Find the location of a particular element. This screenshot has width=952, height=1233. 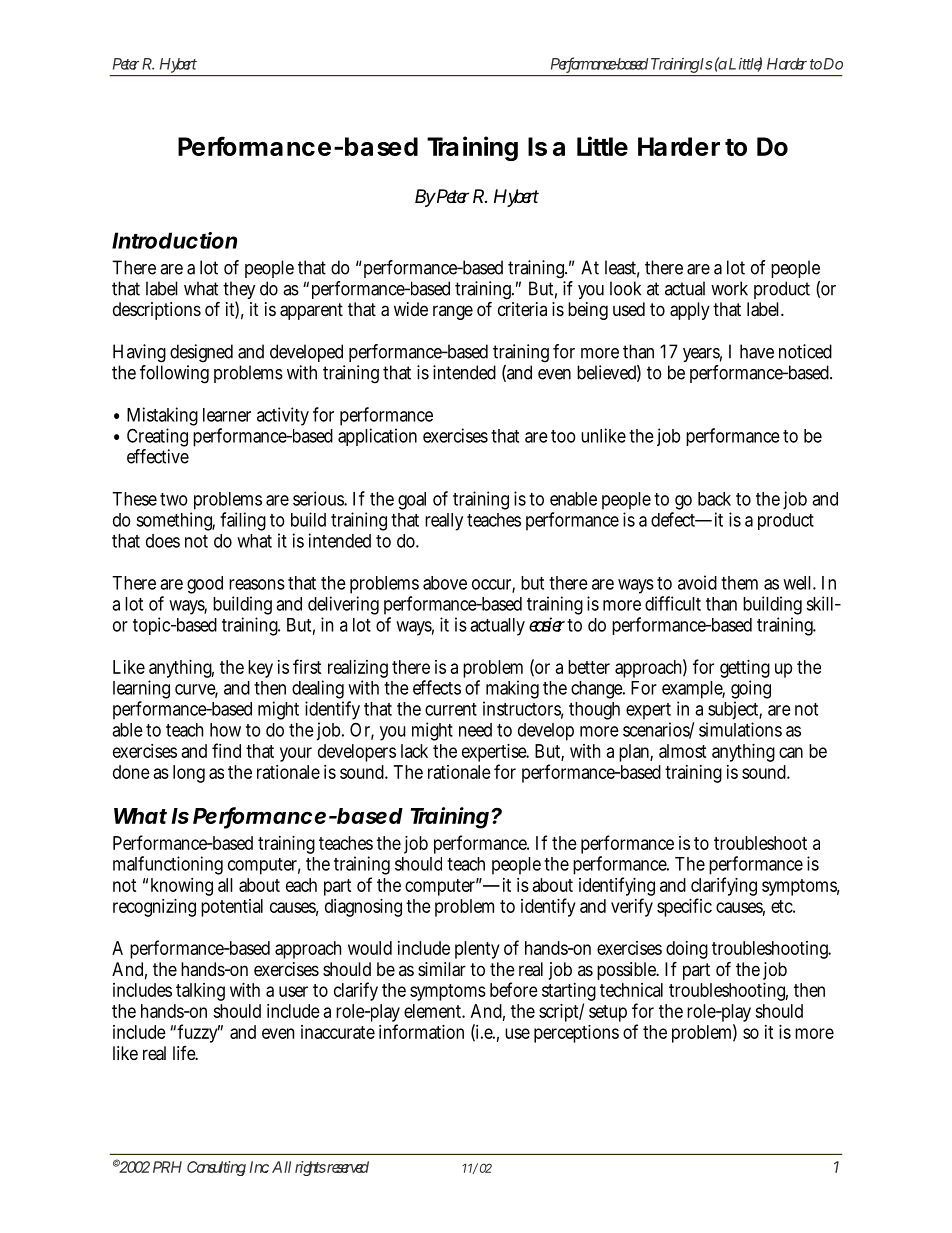

Consulting is located at coordinates (216, 1168).
